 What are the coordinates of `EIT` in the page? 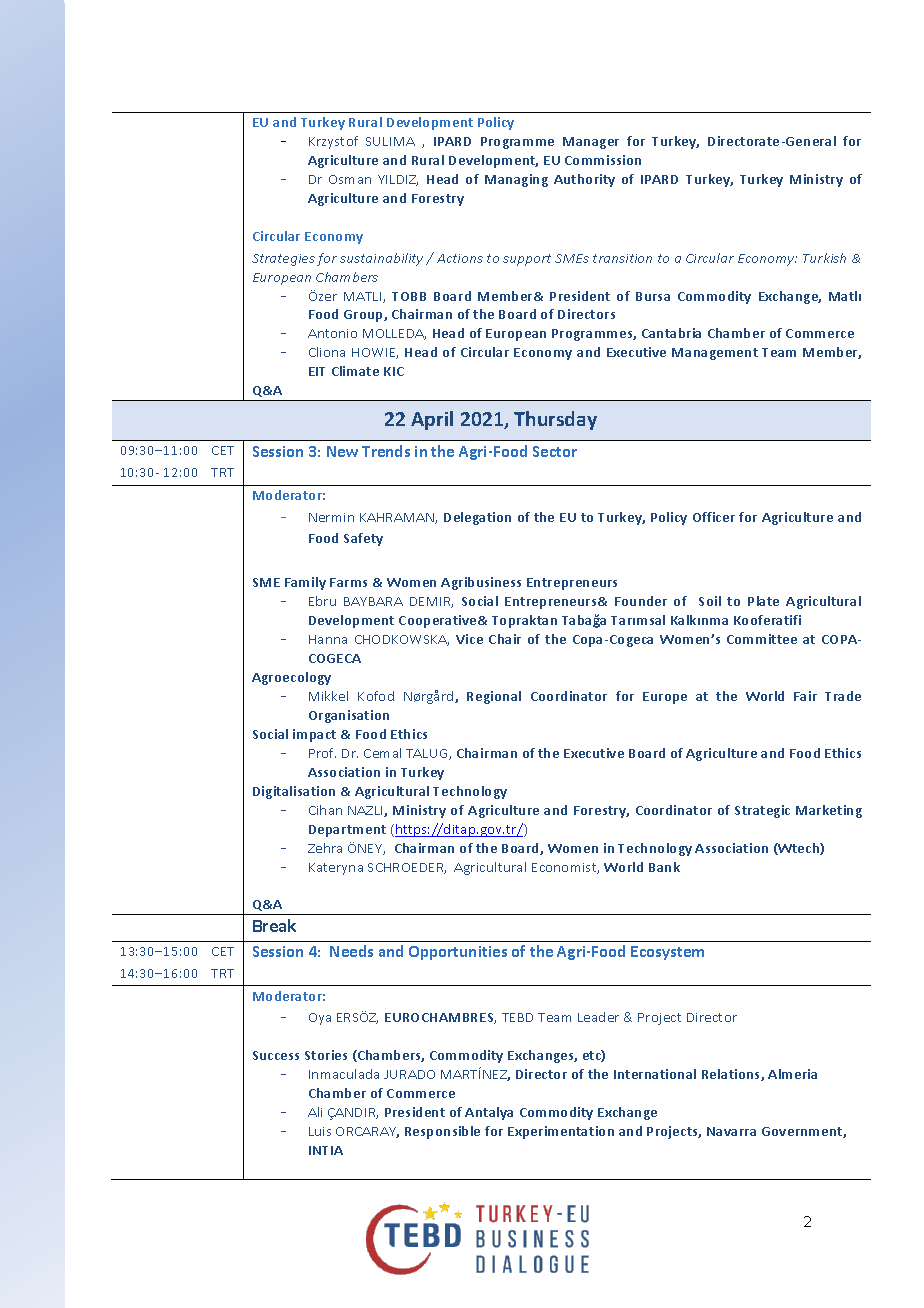 It's located at (317, 371).
